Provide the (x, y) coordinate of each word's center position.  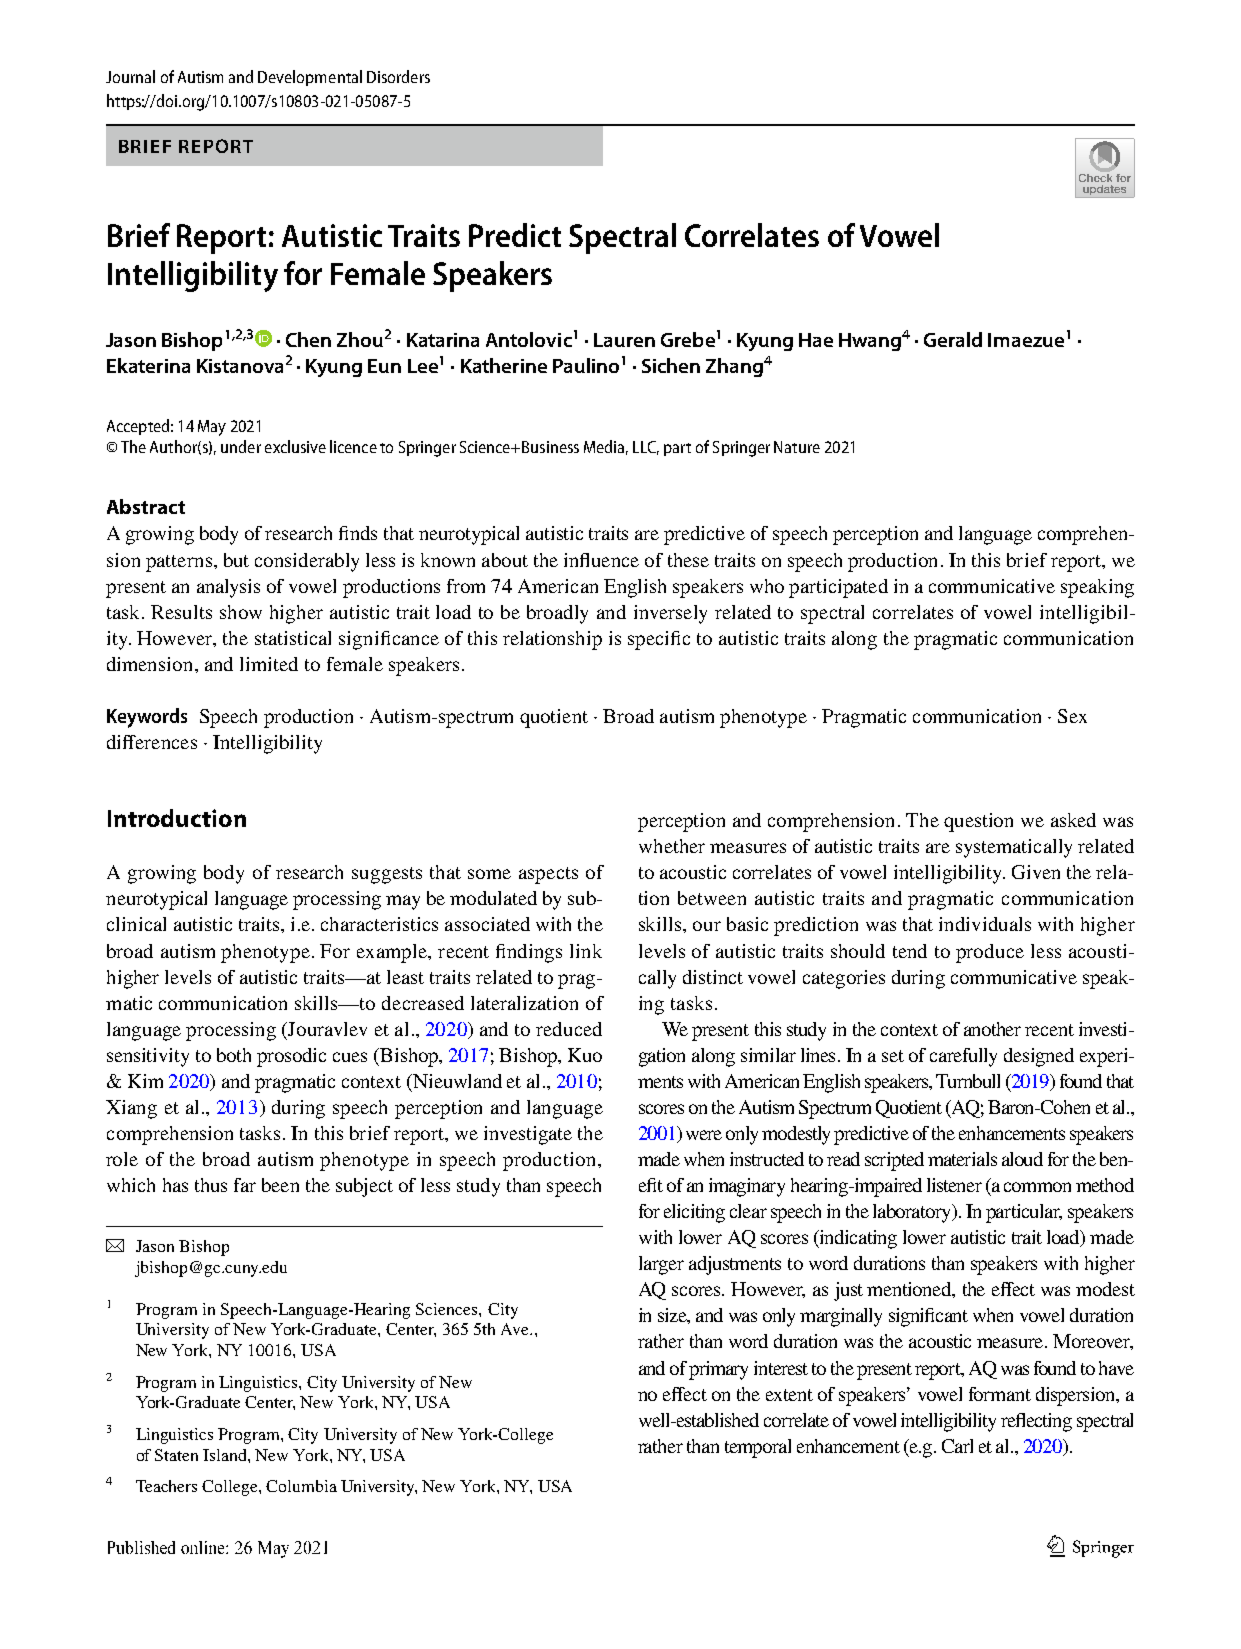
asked (1073, 820)
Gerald (953, 339)
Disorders (398, 76)
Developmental (310, 78)
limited (269, 664)
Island (226, 1455)
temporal (758, 1448)
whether (672, 846)
